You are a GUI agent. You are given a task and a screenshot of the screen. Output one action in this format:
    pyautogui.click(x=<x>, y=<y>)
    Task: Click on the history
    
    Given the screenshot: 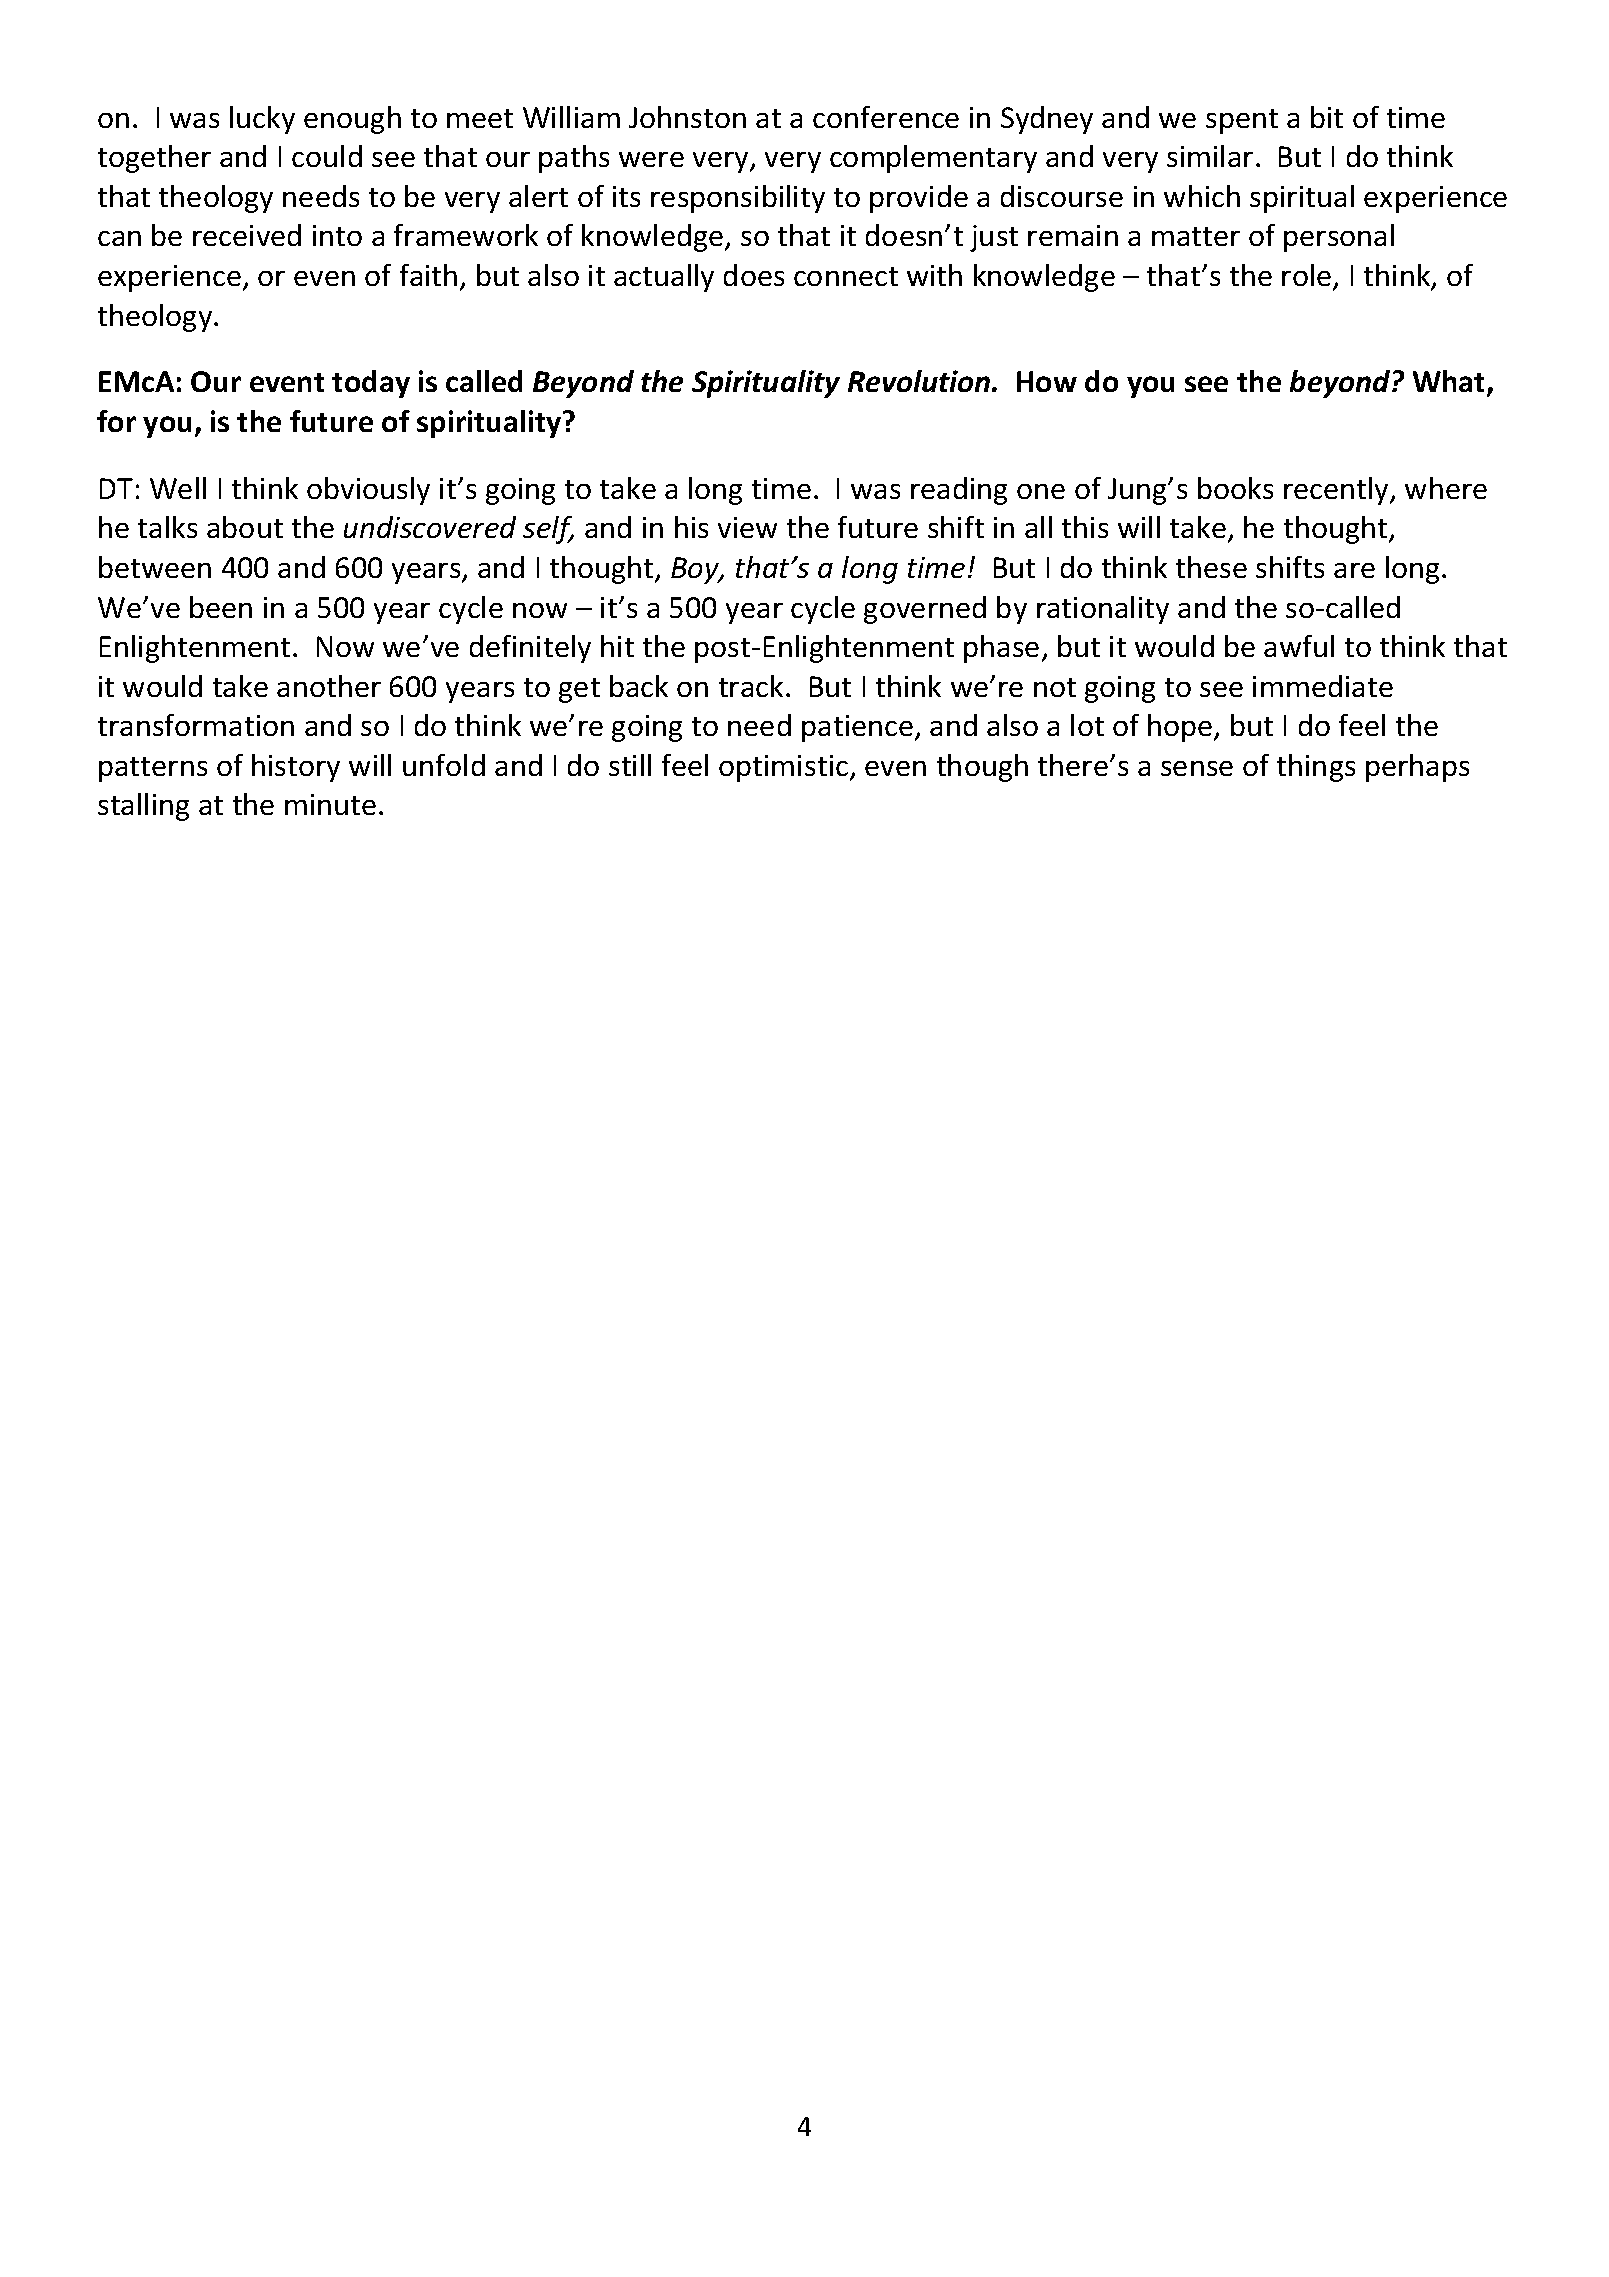 What is the action you would take?
    pyautogui.click(x=296, y=768)
